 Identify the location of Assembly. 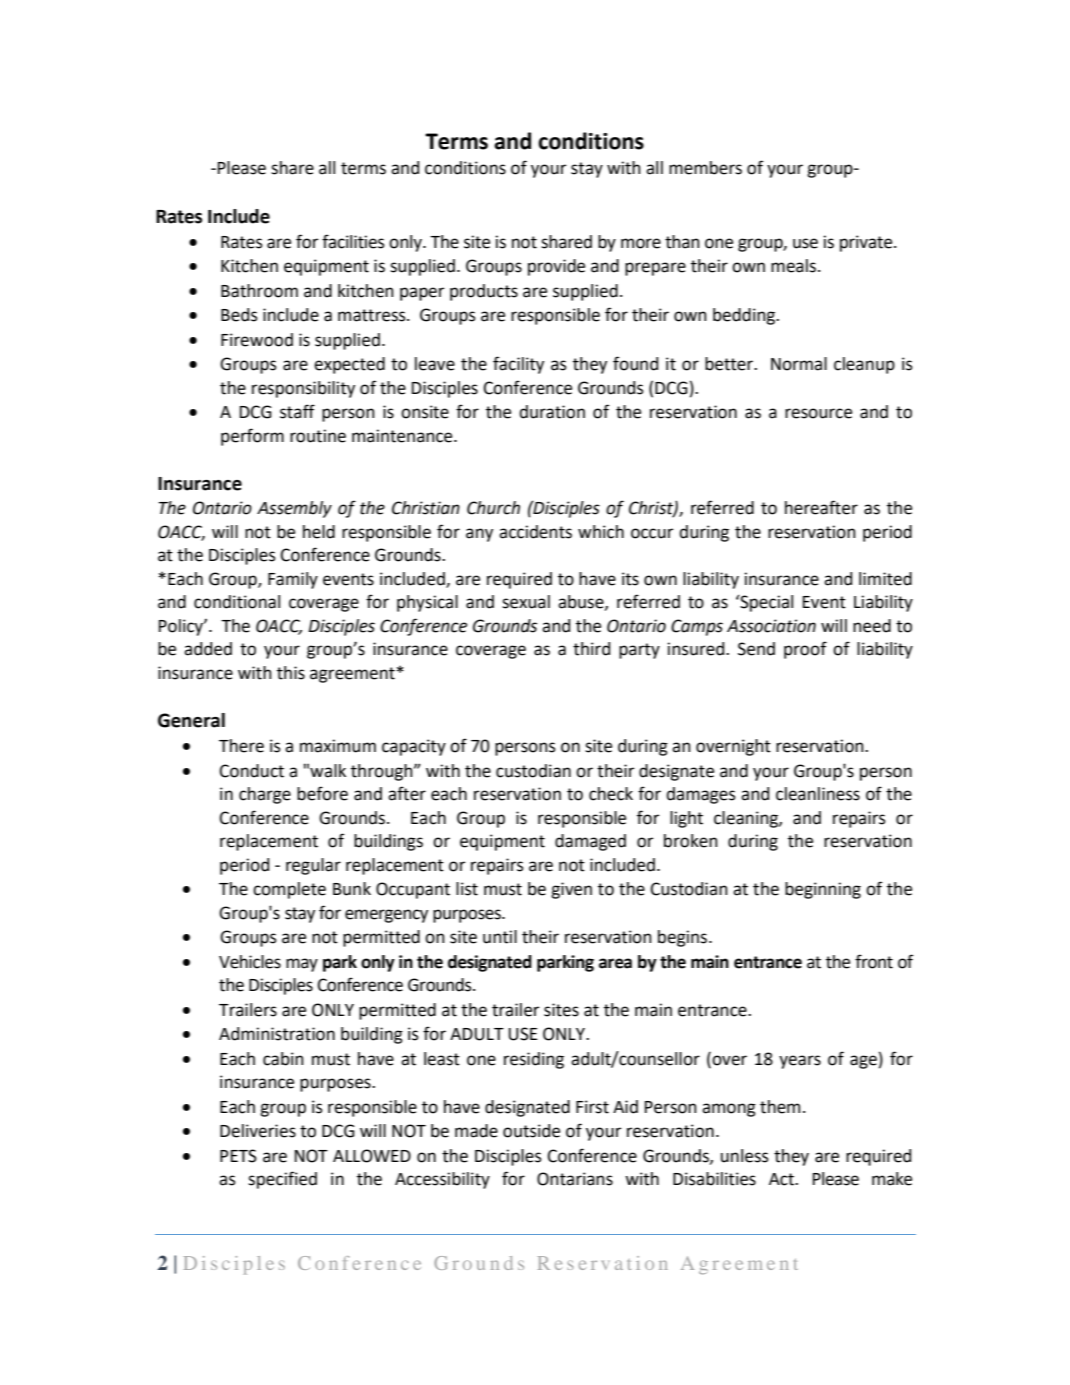
(294, 509).
